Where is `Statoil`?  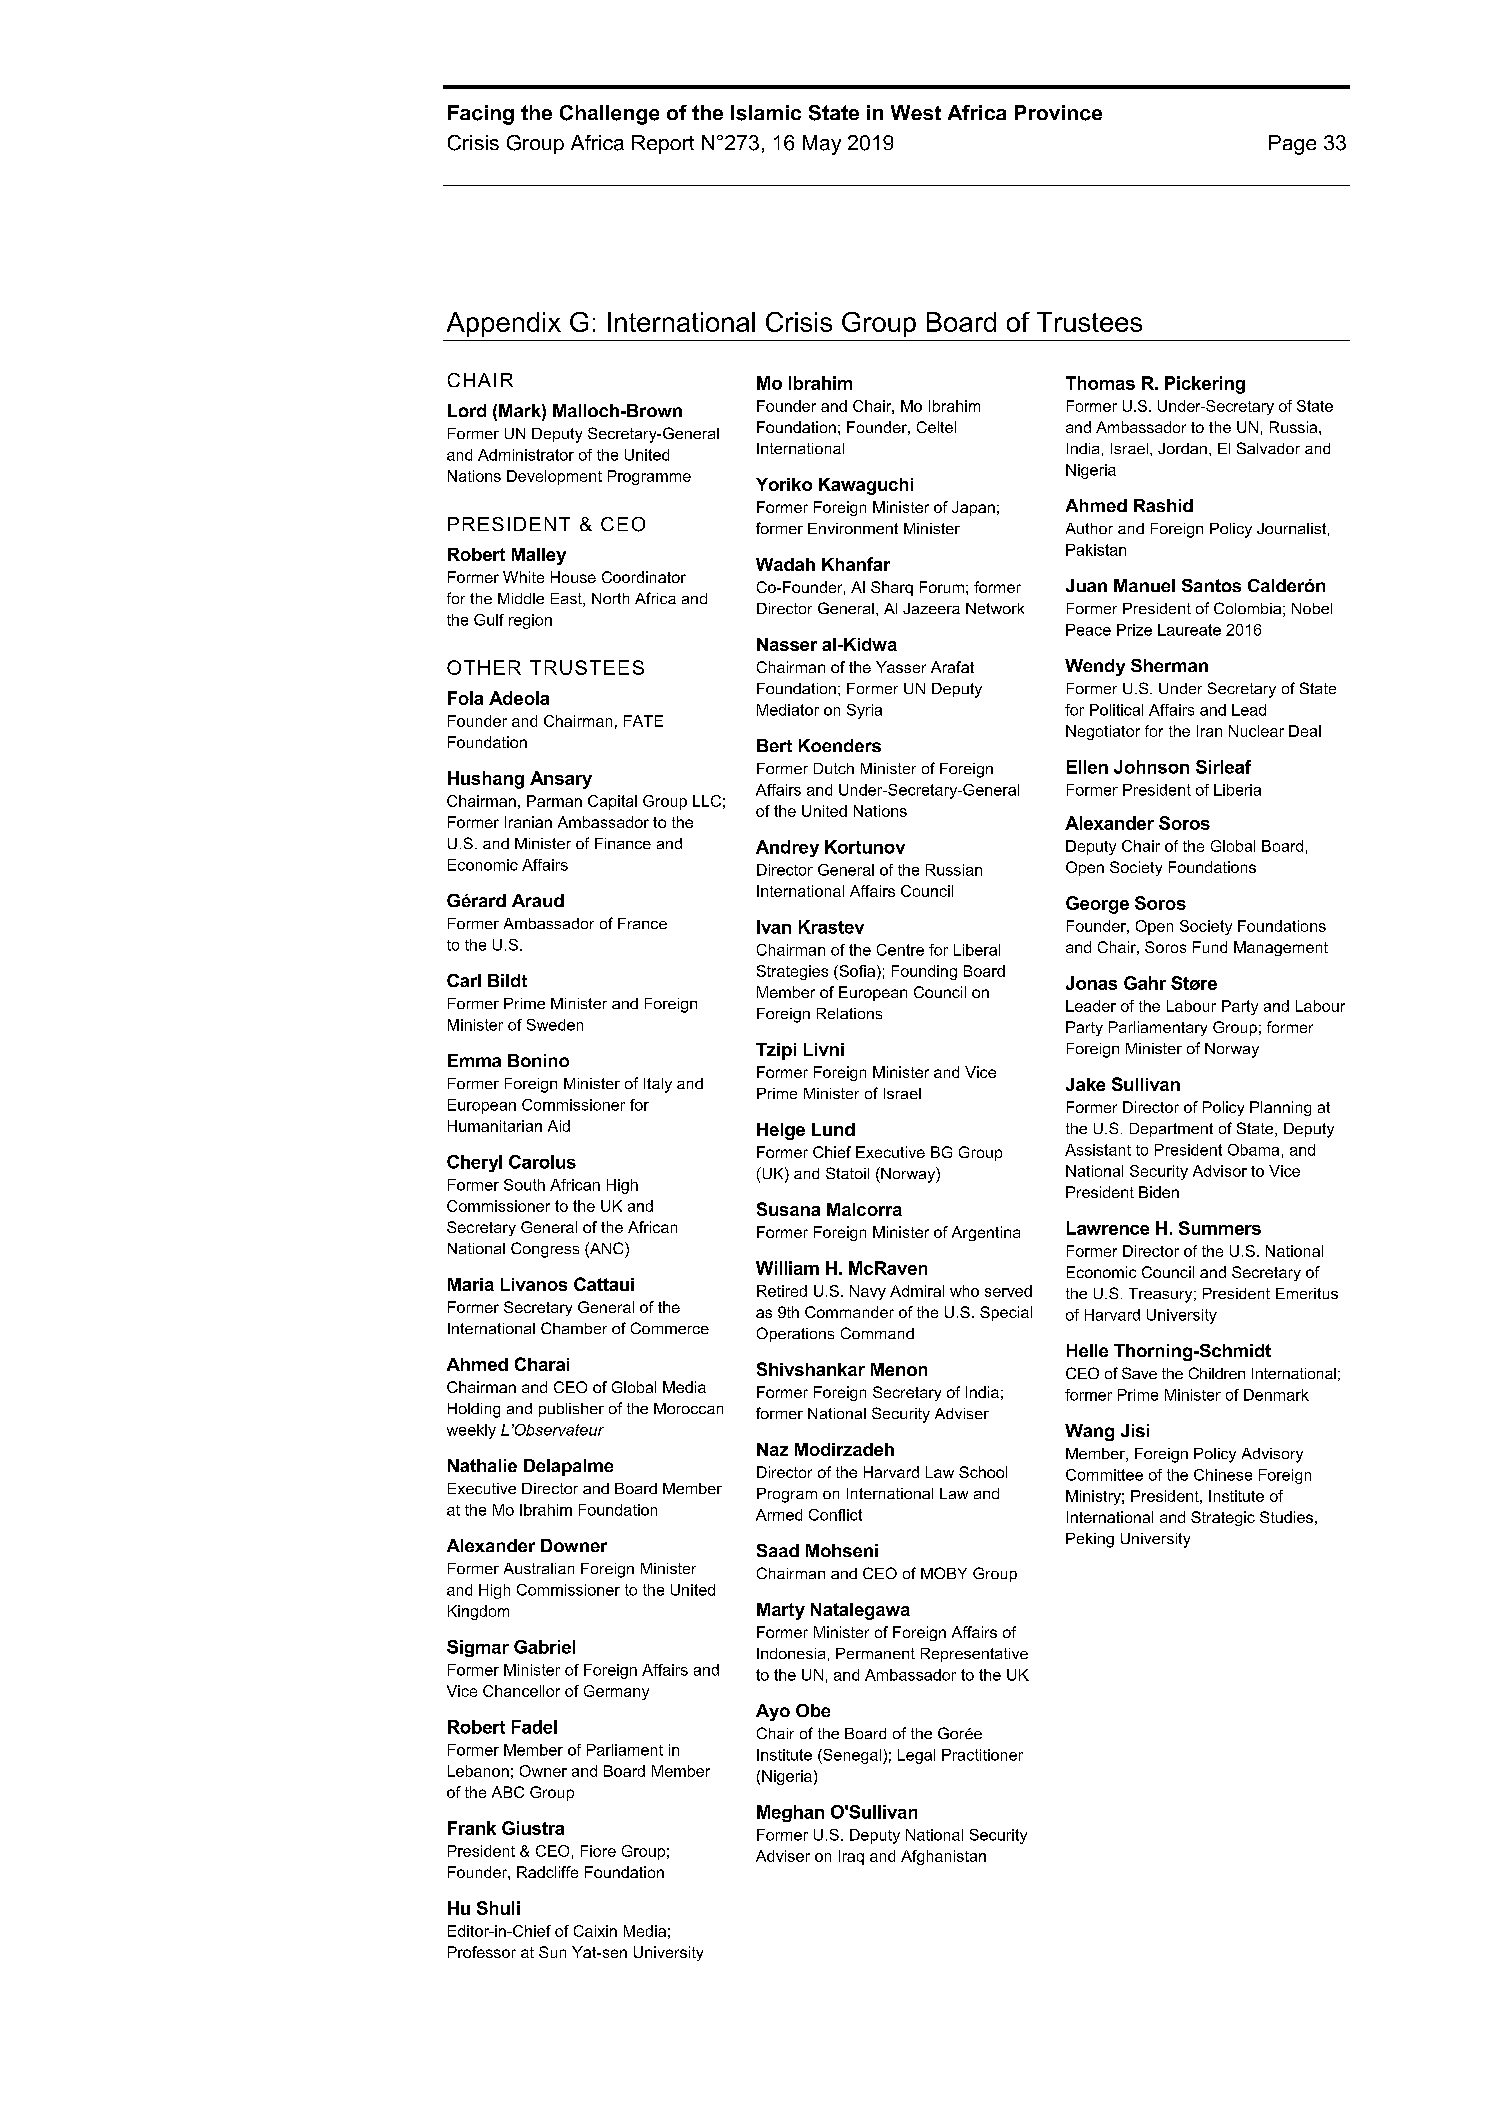
Statoil is located at coordinates (847, 1173).
